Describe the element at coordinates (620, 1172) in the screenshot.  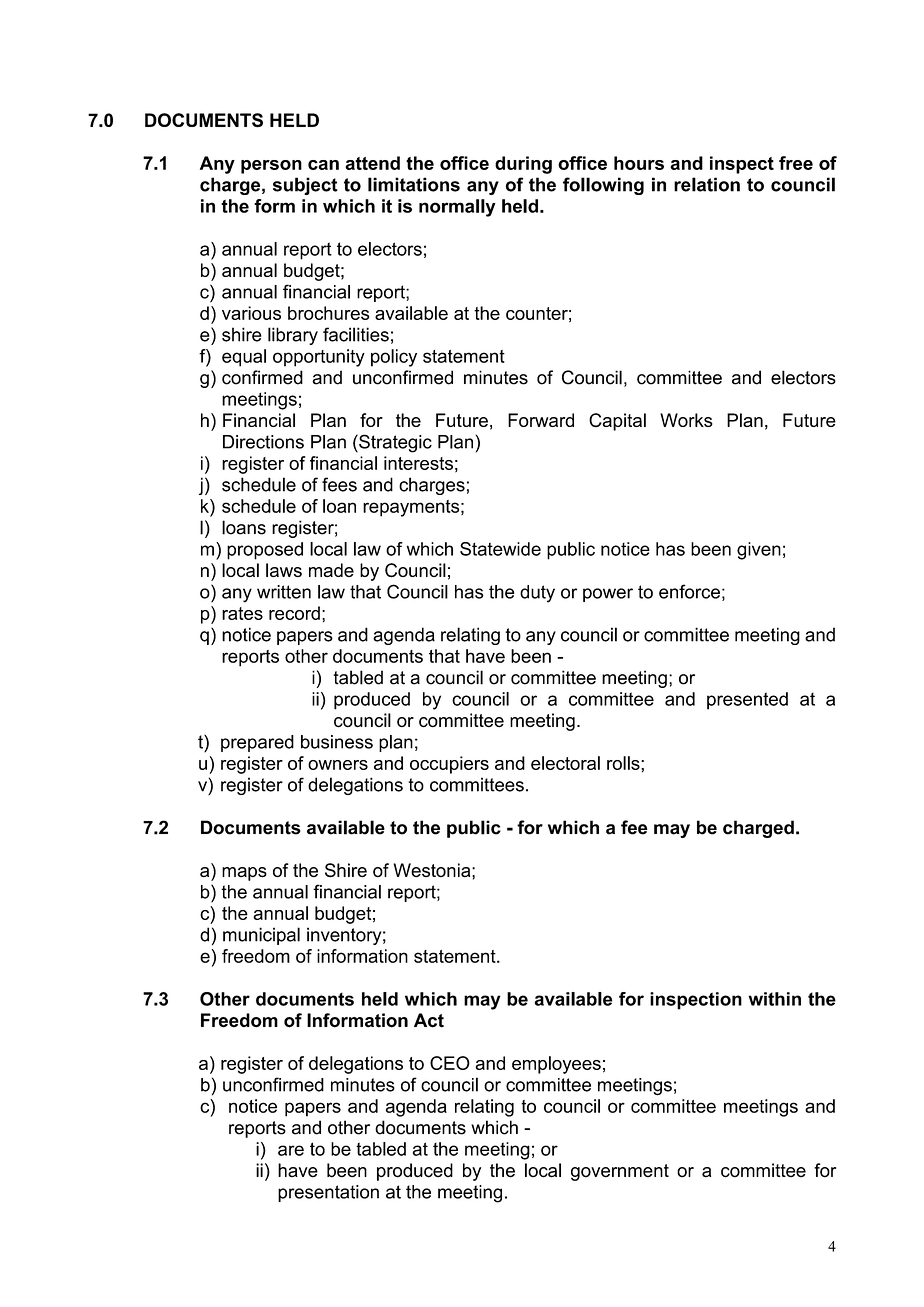
I see `government` at that location.
